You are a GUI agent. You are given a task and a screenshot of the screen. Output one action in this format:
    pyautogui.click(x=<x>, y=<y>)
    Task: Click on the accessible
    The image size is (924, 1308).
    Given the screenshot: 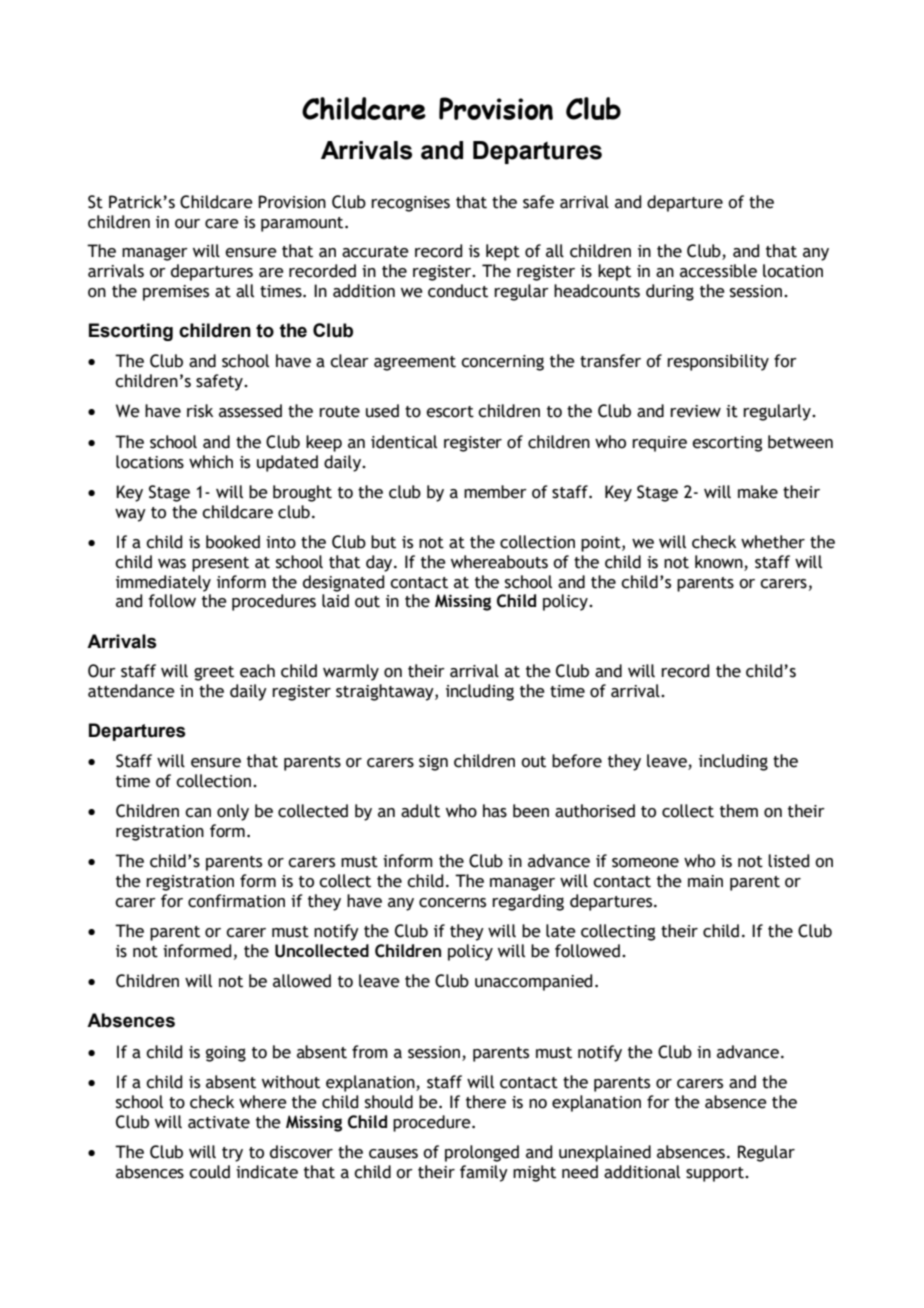 What is the action you would take?
    pyautogui.click(x=718, y=271)
